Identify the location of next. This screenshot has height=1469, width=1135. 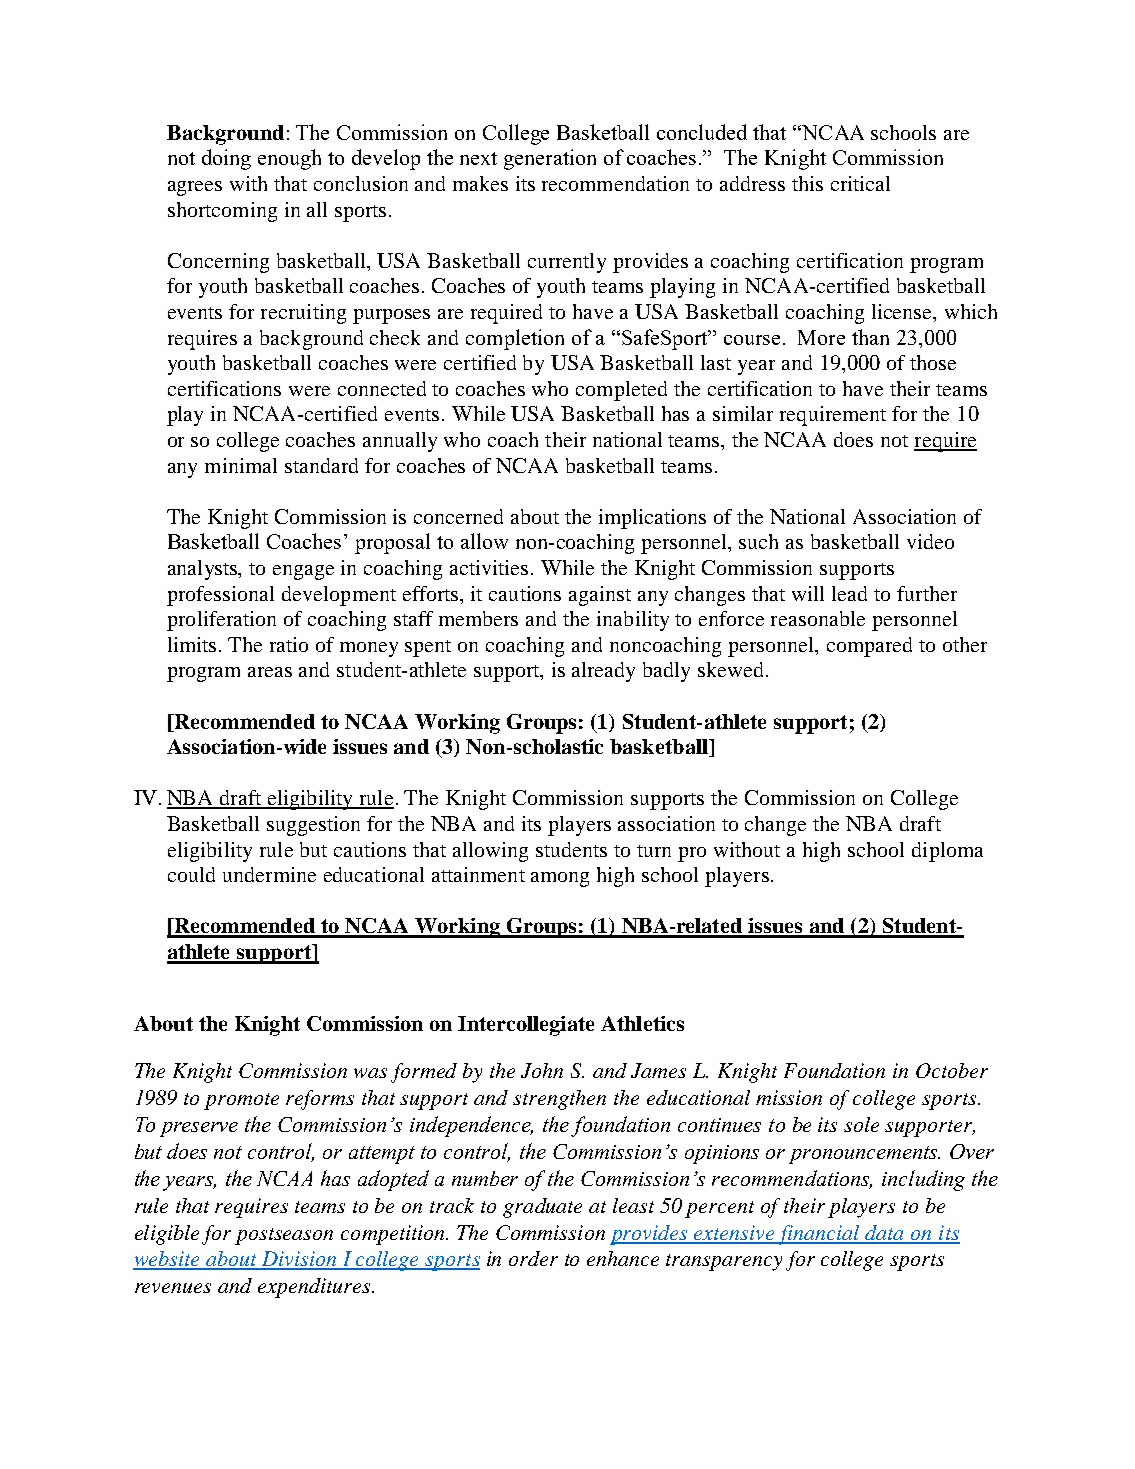
(478, 158).
